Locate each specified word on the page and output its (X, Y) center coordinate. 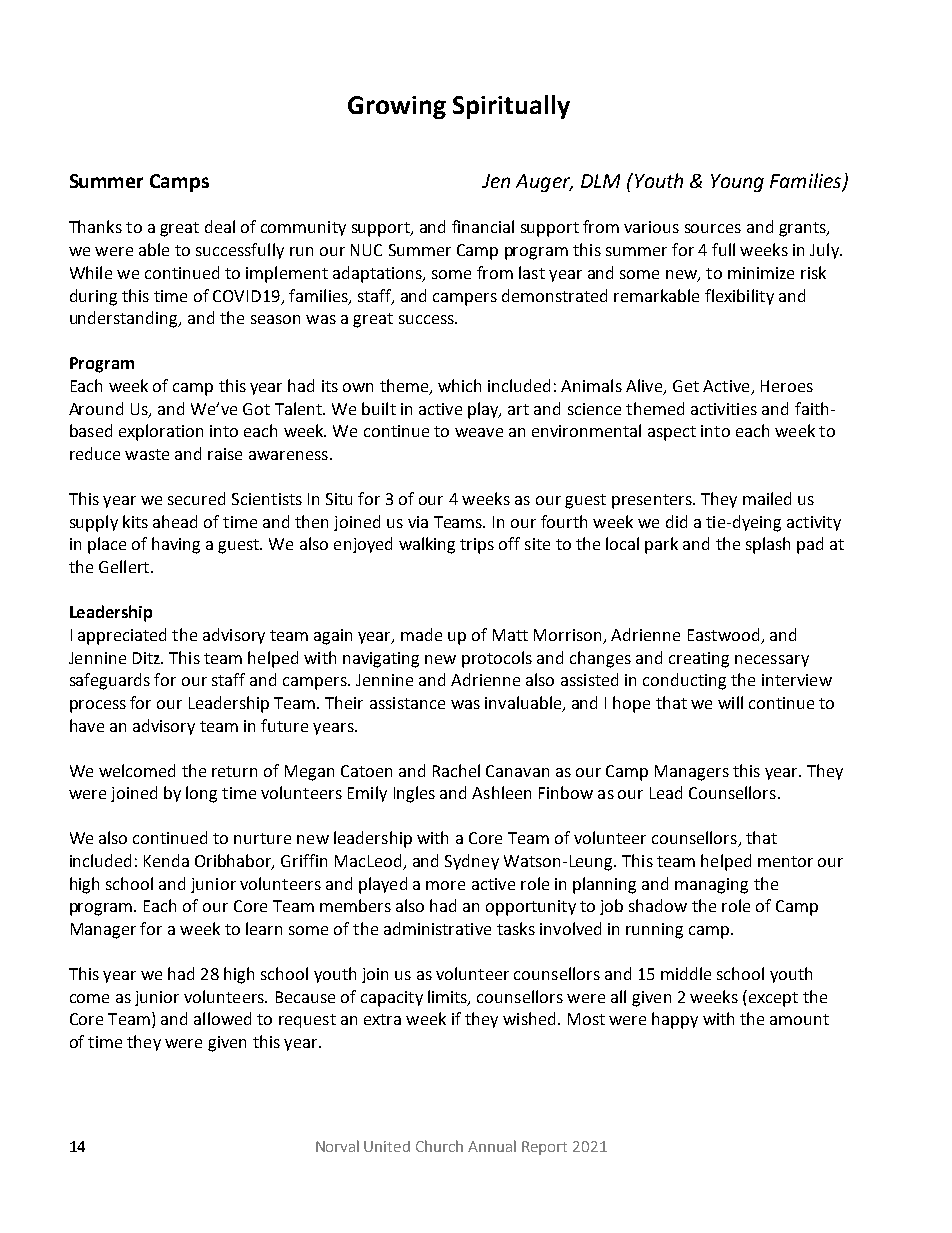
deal (220, 226)
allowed (222, 1018)
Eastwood (723, 634)
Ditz (147, 658)
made (421, 634)
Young (737, 183)
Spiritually (511, 107)
